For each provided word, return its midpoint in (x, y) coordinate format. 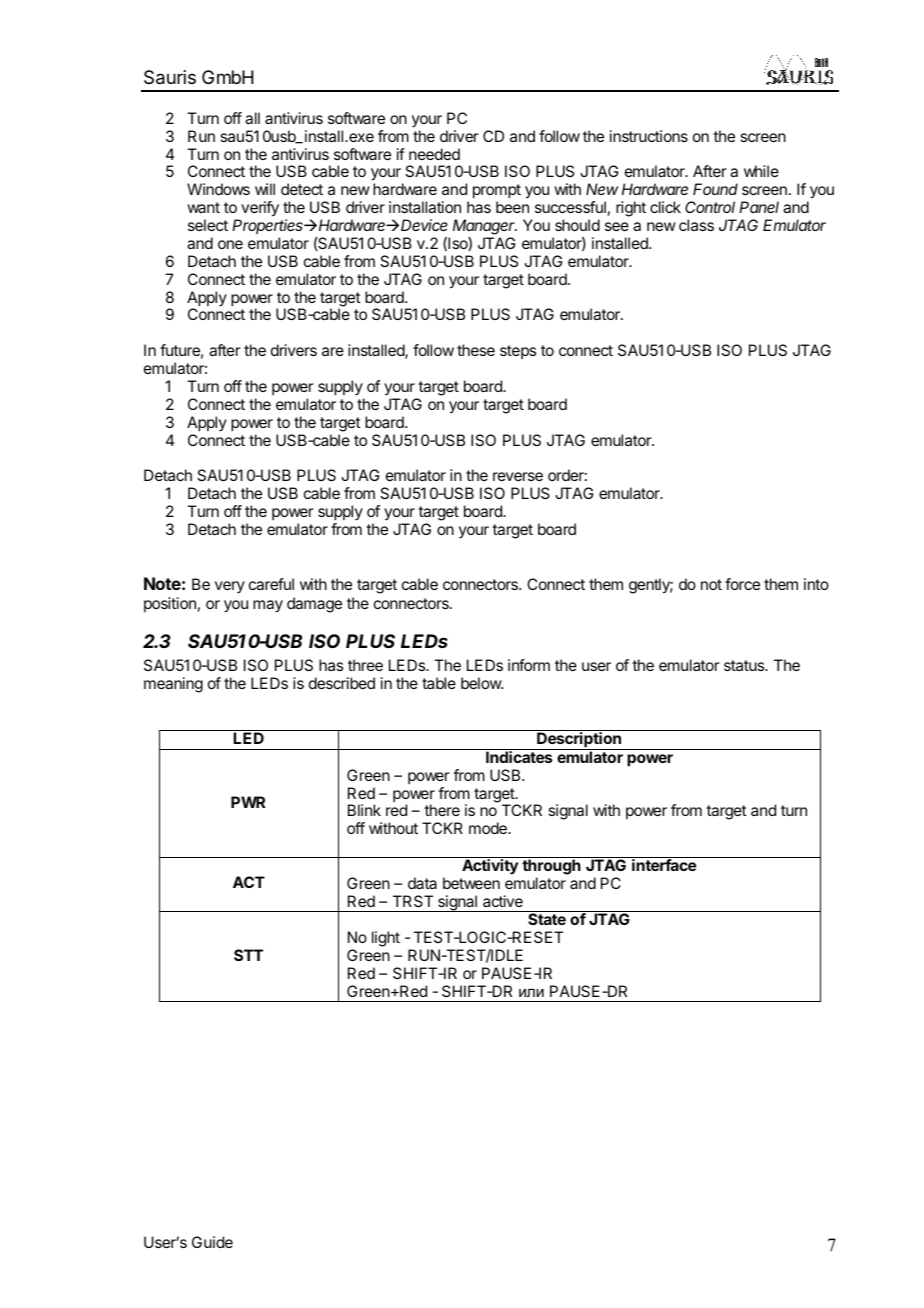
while (761, 171)
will (265, 189)
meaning (173, 685)
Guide (212, 1242)
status (745, 665)
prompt (497, 191)
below (482, 683)
